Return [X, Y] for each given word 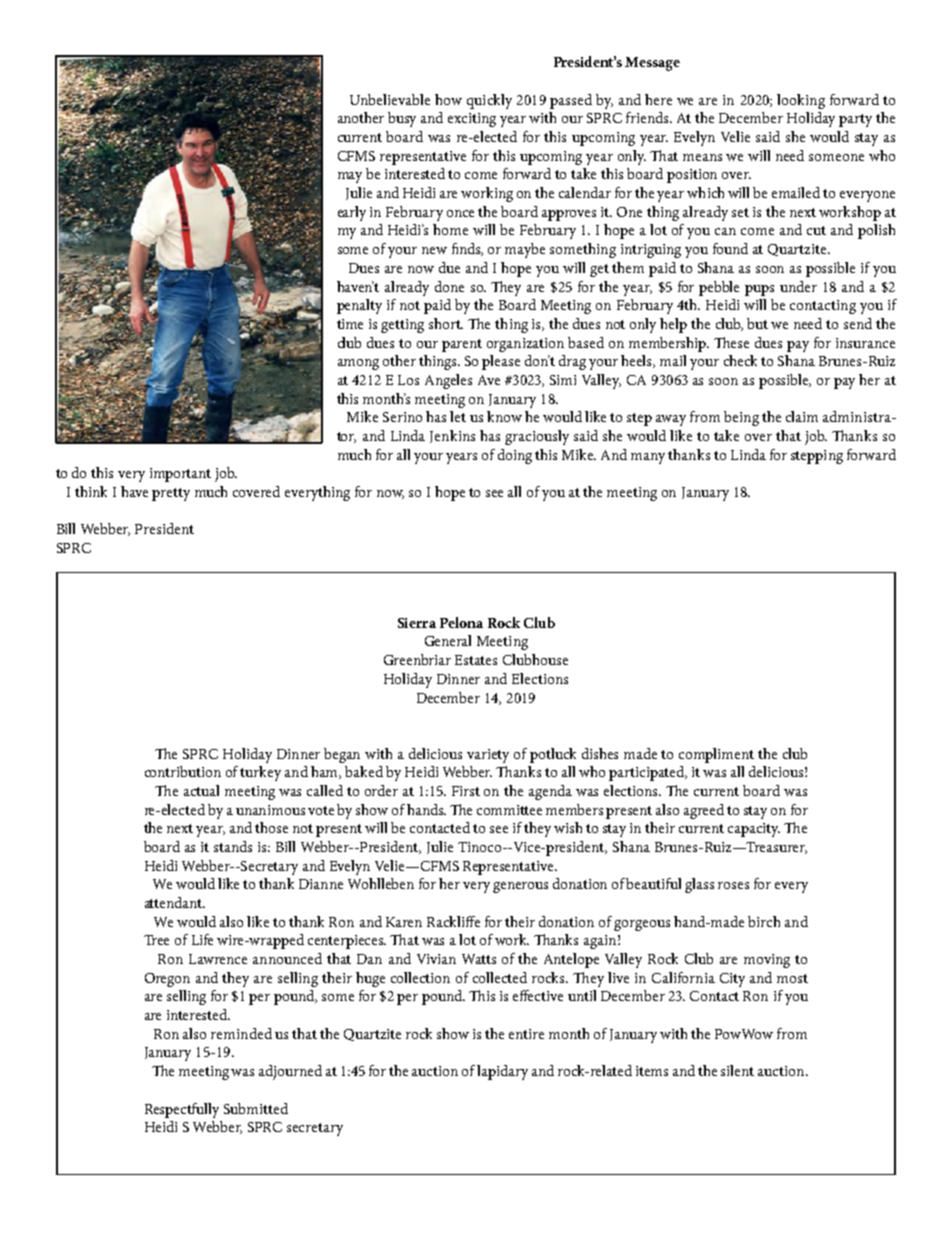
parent [462, 345]
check [740, 360]
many [648, 458]
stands [233, 846]
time [350, 324]
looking [801, 101]
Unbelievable [390, 99]
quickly [489, 101]
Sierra [417, 623]
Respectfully [182, 1110]
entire [526, 1034]
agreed [704, 811]
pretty [171, 494]
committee [509, 810]
